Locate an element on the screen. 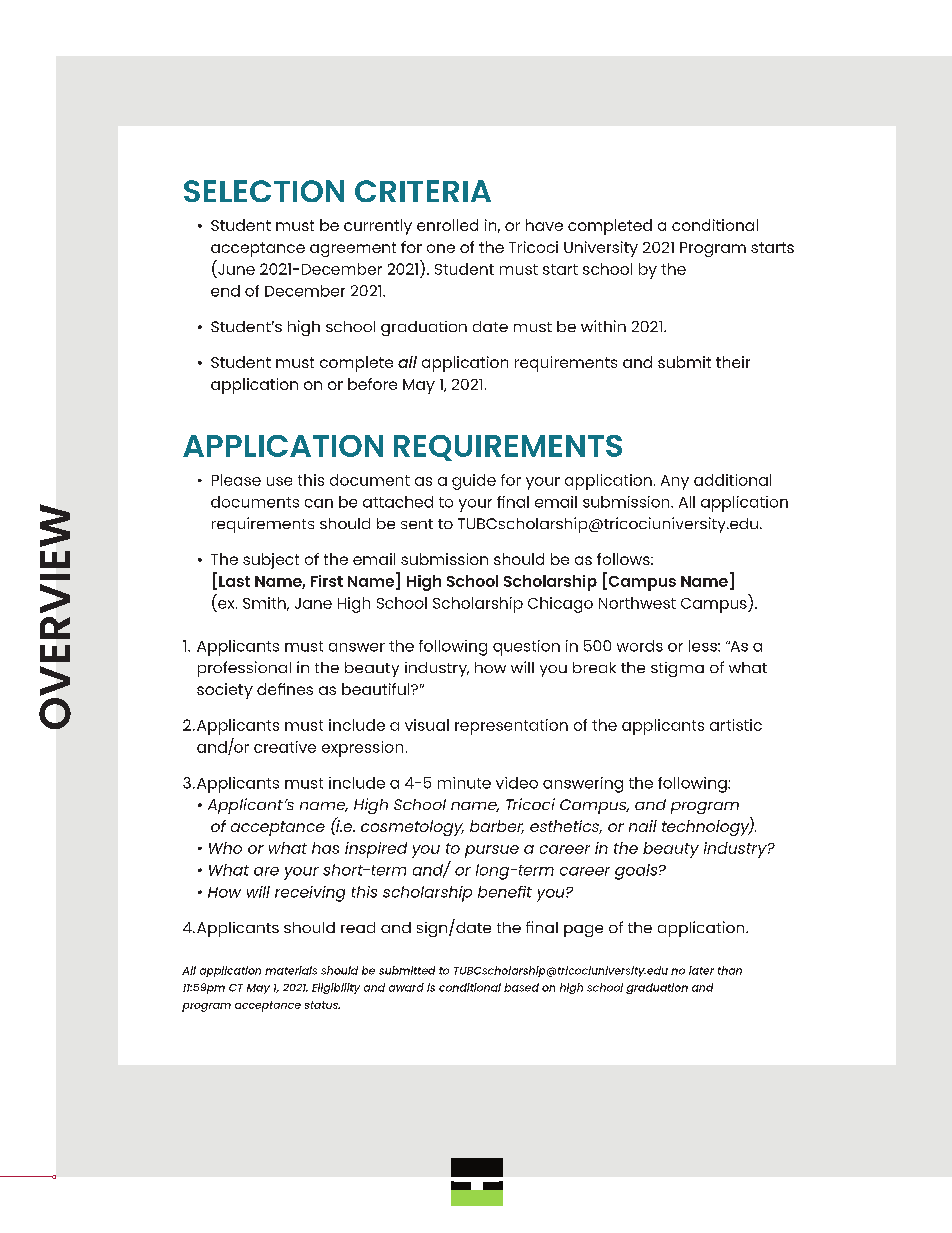 The image size is (952, 1233). enrolled is located at coordinates (447, 225).
